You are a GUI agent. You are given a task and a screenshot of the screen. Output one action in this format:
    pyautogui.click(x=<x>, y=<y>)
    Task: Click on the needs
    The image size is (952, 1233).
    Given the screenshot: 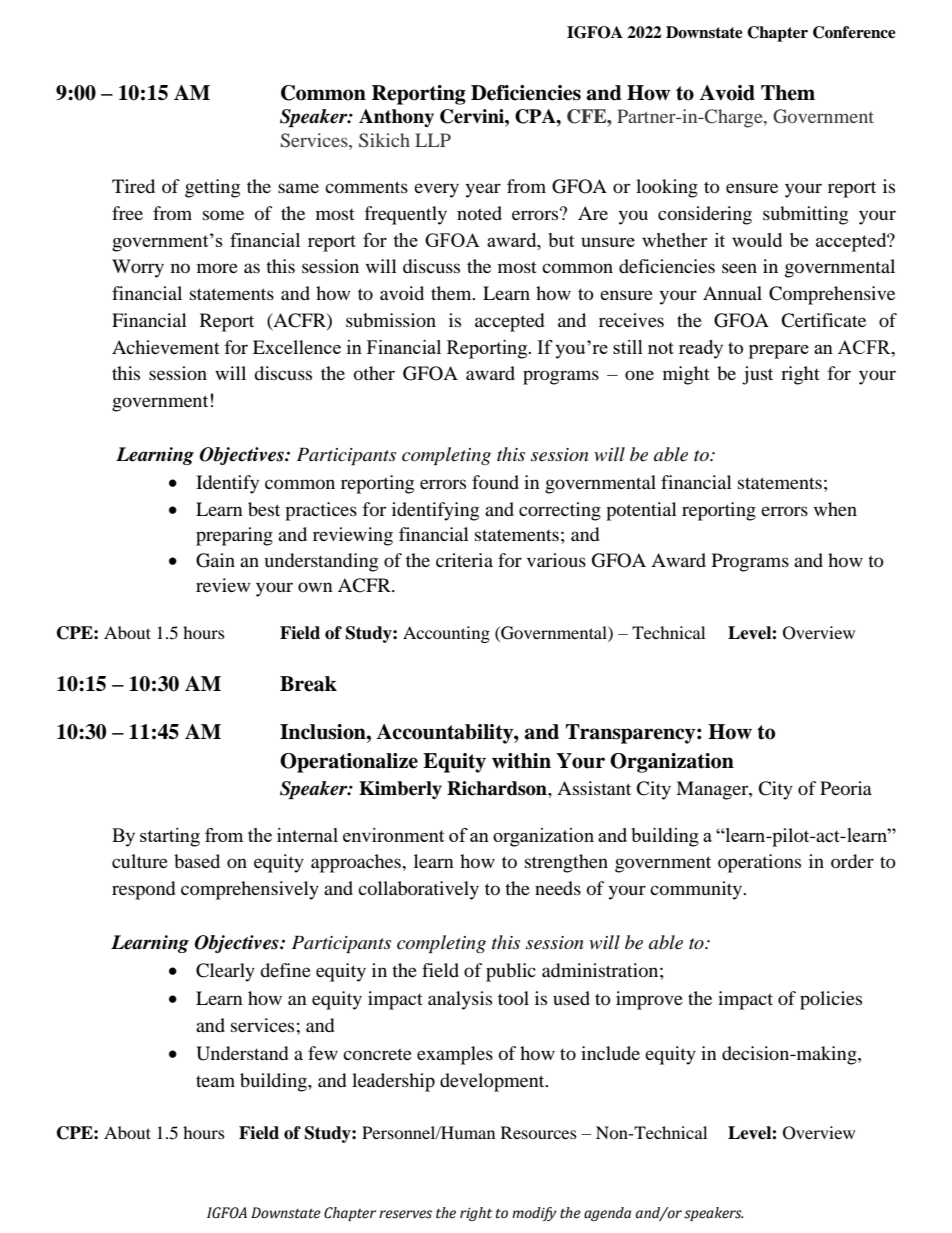 What is the action you would take?
    pyautogui.click(x=558, y=888)
